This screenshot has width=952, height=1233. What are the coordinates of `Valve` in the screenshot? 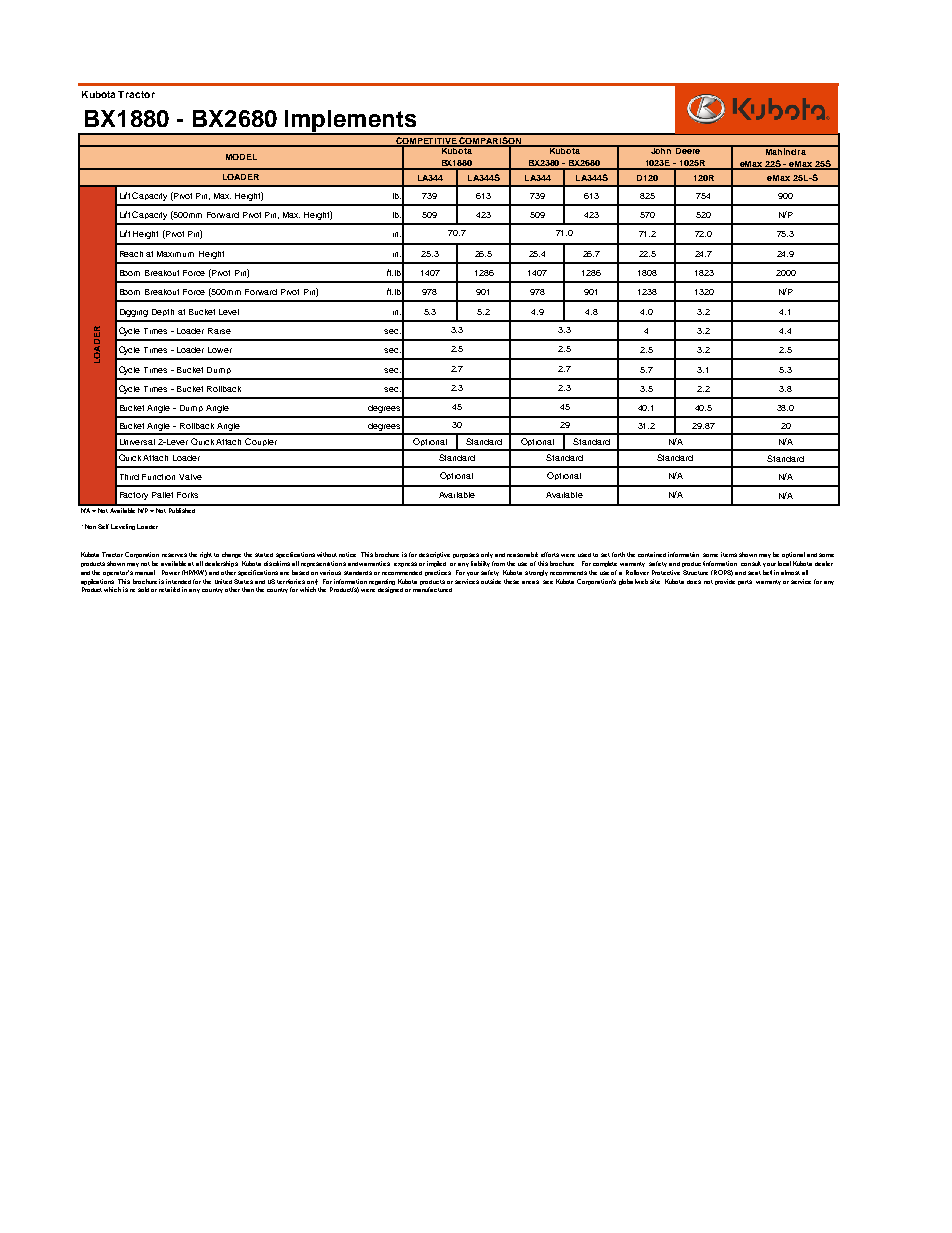 It's located at (190, 477).
